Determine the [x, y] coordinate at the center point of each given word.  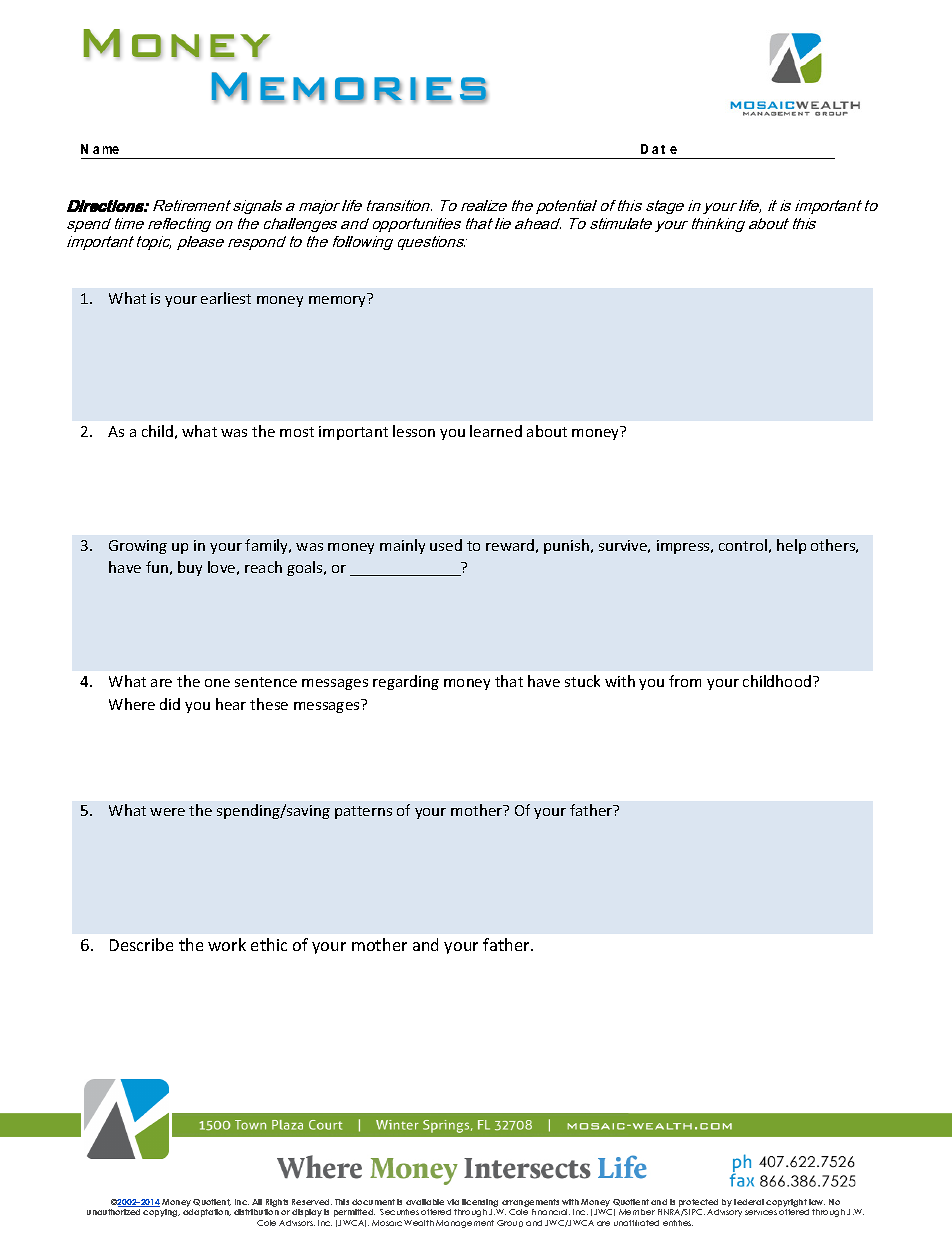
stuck [582, 681]
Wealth [419, 1223]
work [227, 944]
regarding [406, 682]
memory [339, 300]
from [685, 681]
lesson [414, 431]
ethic [269, 944]
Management [465, 1224]
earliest [226, 298]
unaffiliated [636, 1223]
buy [190, 568]
